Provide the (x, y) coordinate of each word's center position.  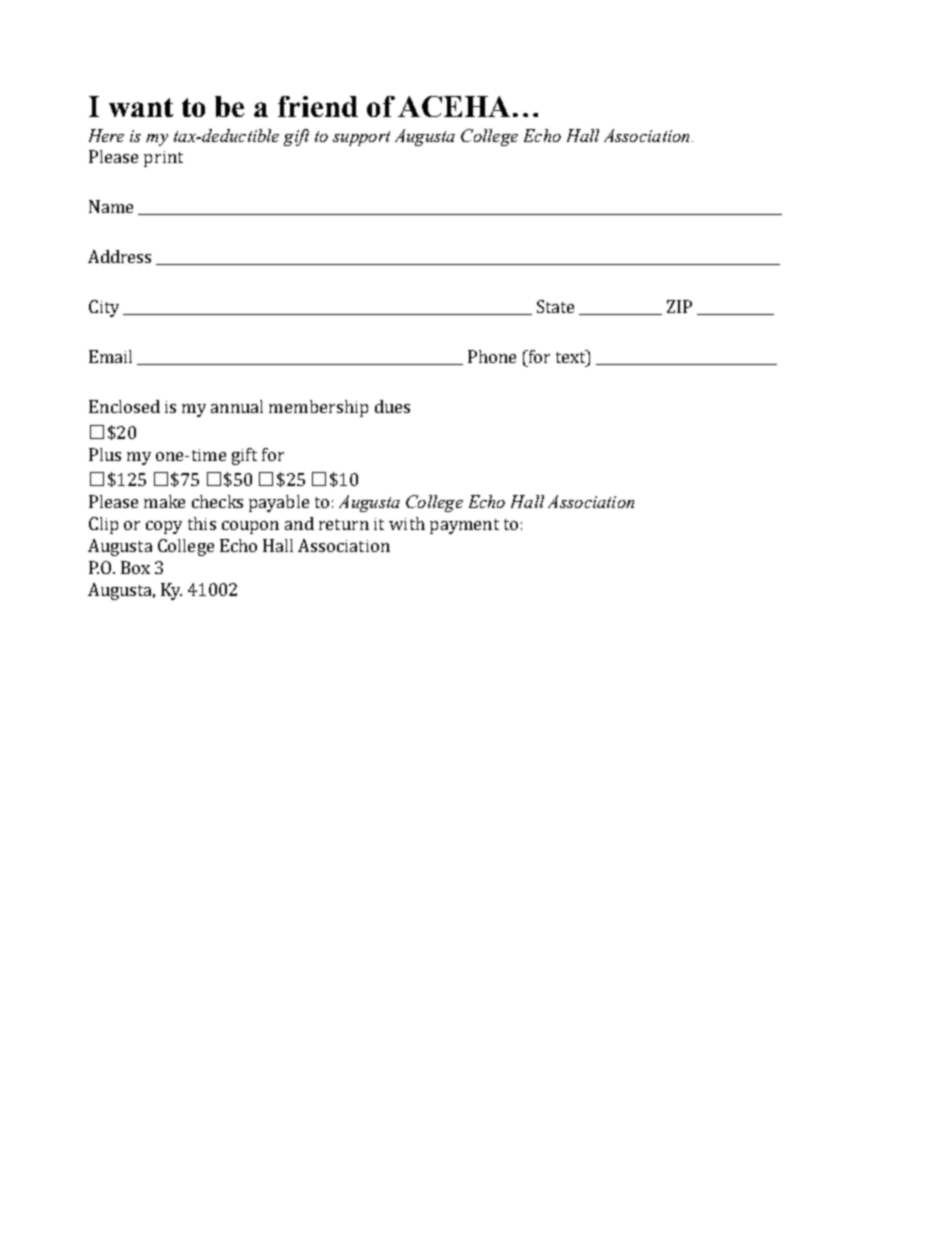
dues (392, 406)
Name (111, 206)
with (407, 523)
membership (318, 408)
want (141, 107)
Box (135, 567)
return (344, 524)
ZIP (679, 306)
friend (318, 106)
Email (110, 356)
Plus (105, 454)
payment (464, 526)
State (555, 306)
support (361, 138)
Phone (492, 356)
